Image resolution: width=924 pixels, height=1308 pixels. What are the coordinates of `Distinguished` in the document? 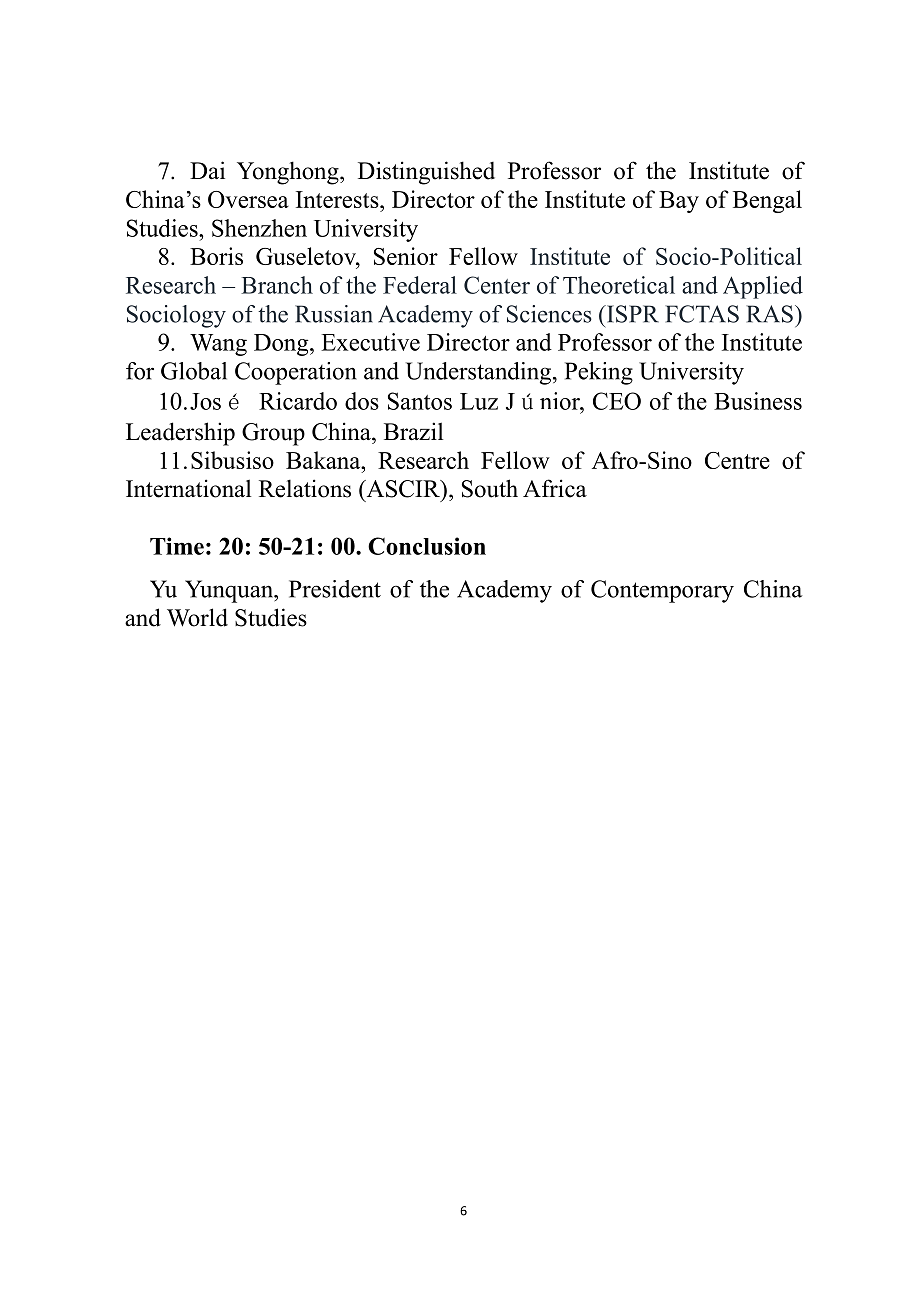 It's located at (426, 173).
